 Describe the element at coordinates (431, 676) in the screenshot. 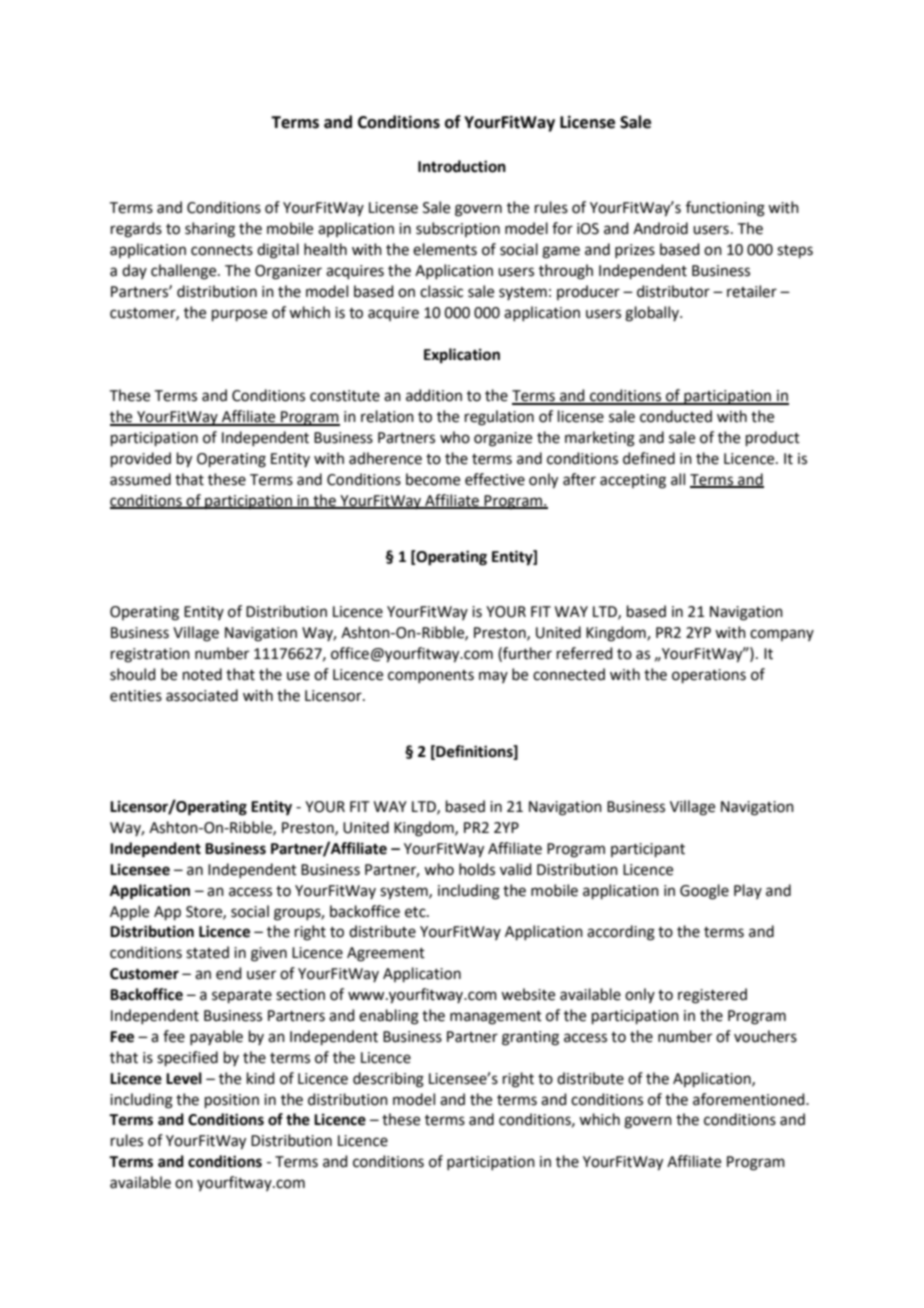

I see `components` at that location.
